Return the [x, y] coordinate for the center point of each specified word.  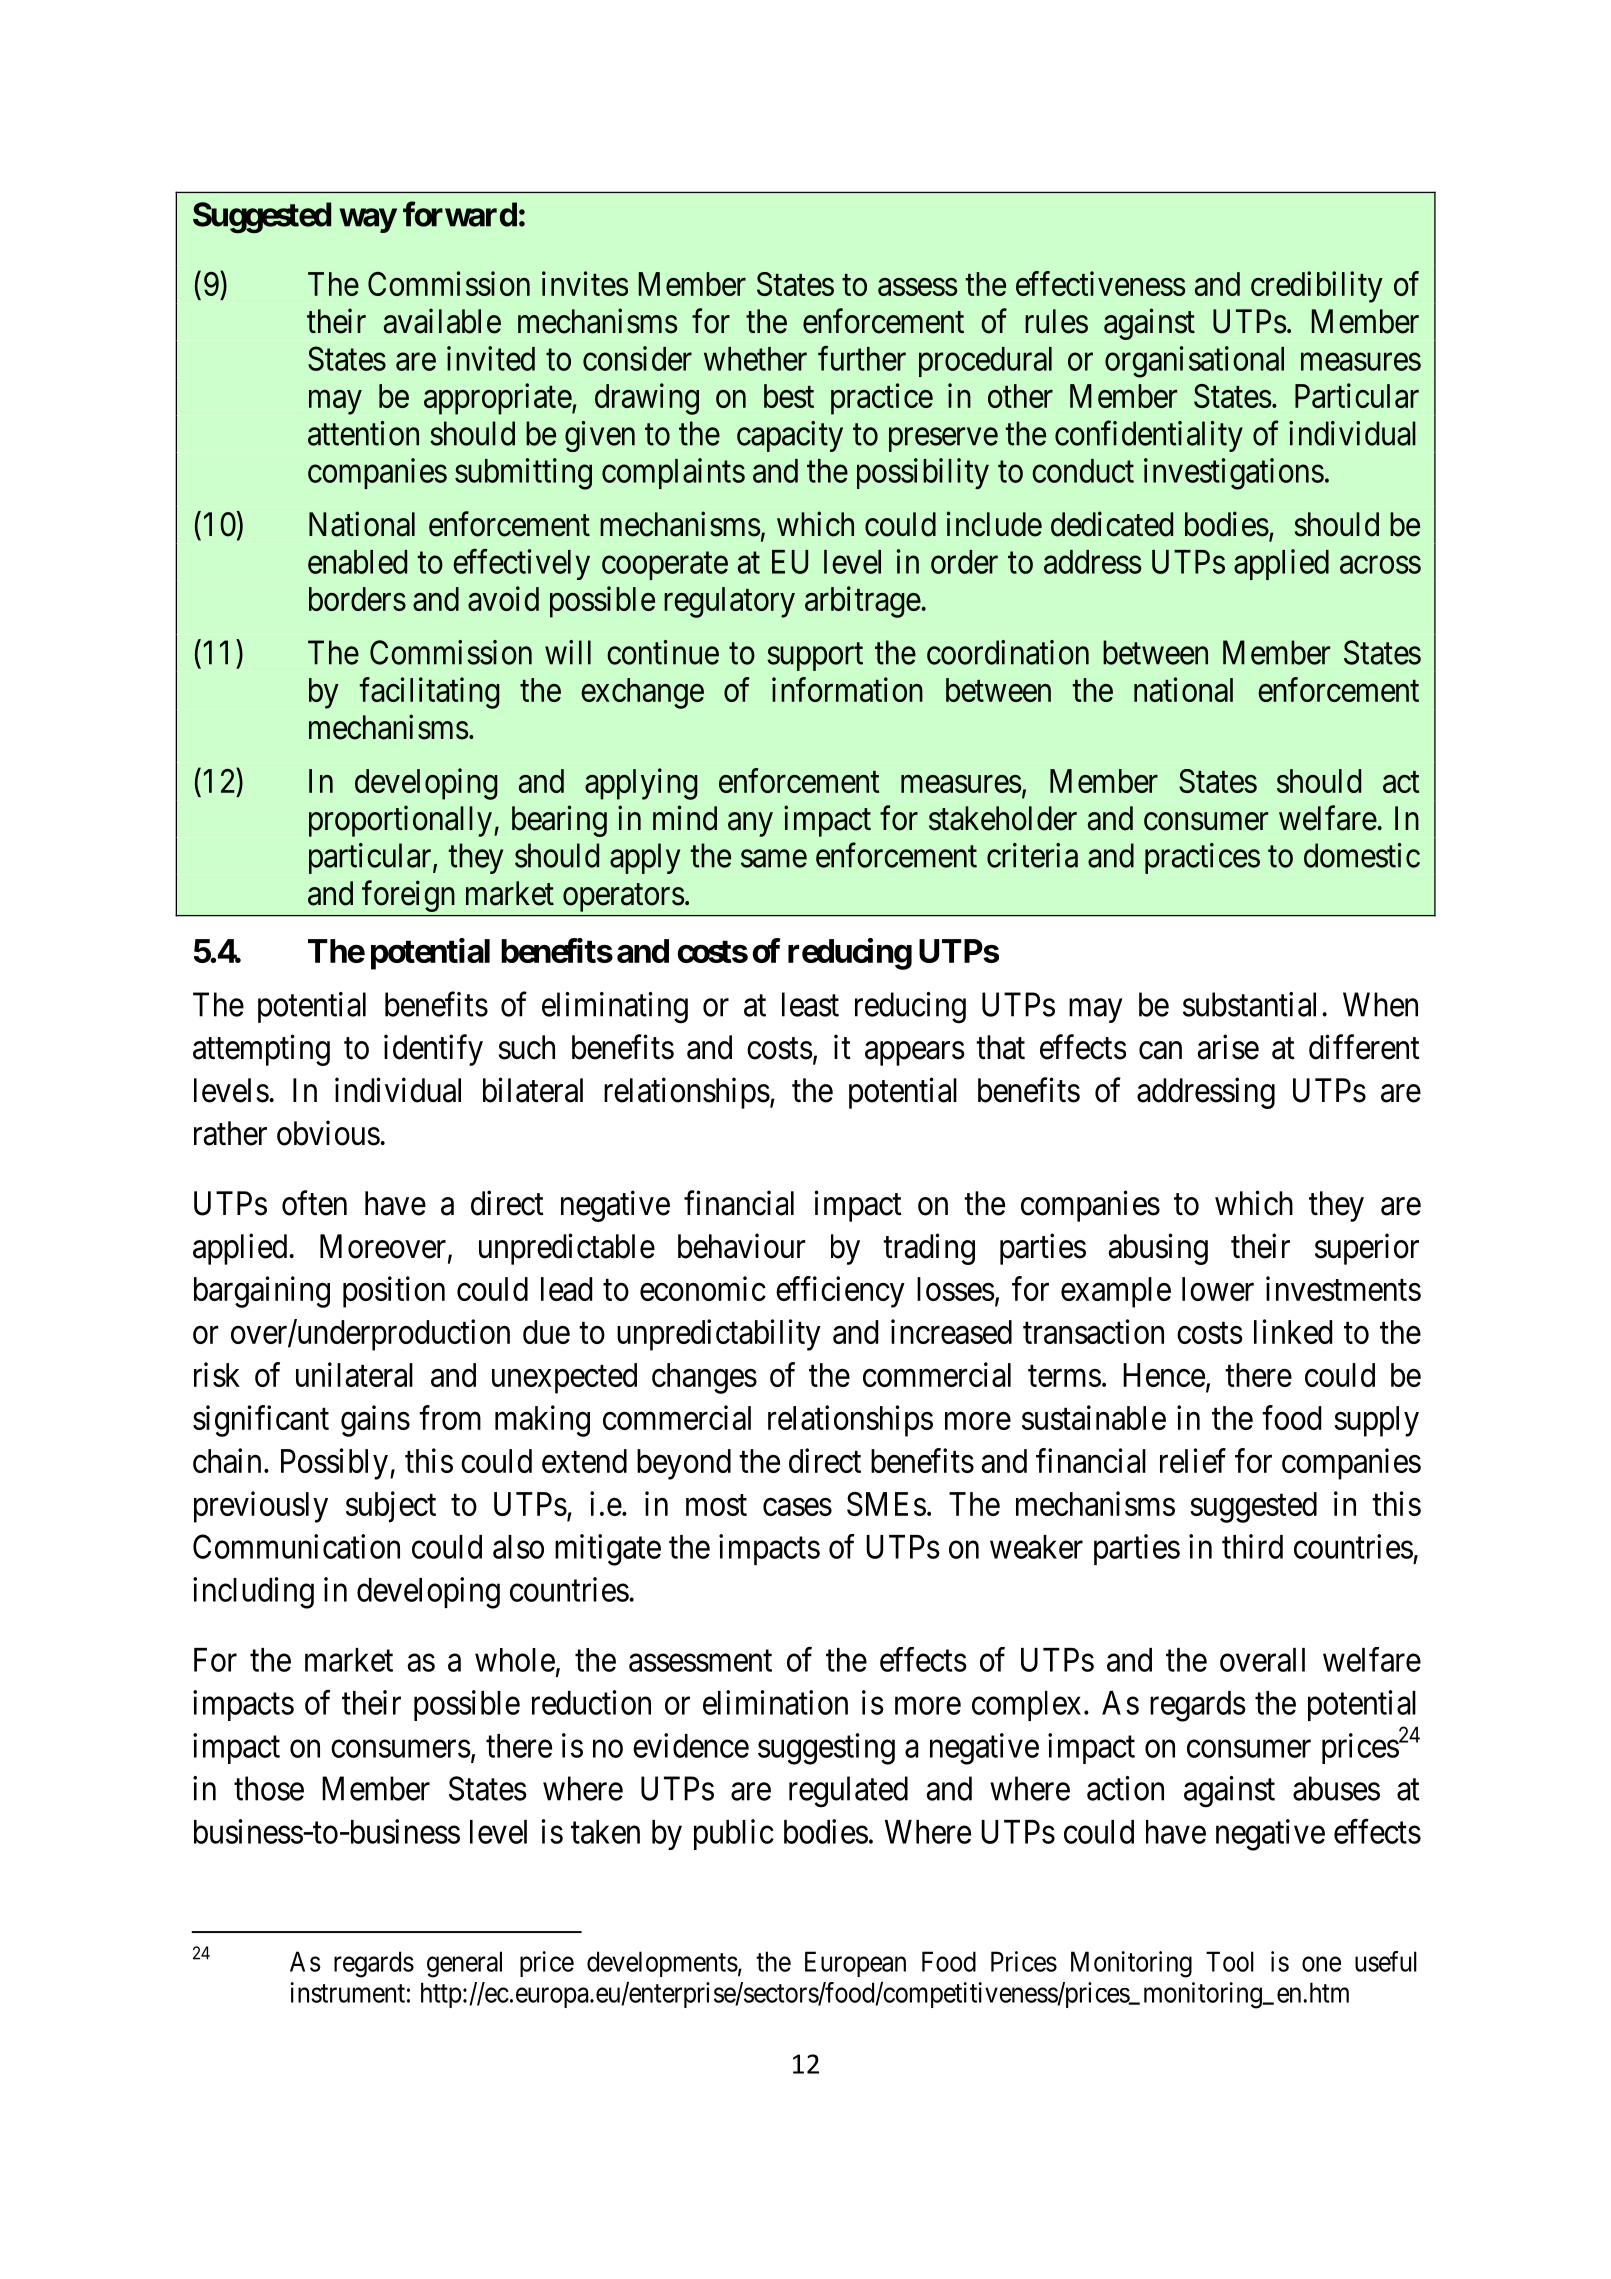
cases [797, 1507]
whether [755, 359]
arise [1228, 1047]
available [442, 321]
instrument [348, 1992]
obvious [328, 1133]
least [810, 1004]
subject [391, 1507]
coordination [1008, 652]
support [815, 657]
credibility [1317, 287]
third [1252, 1546]
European [855, 1964]
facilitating [429, 693]
